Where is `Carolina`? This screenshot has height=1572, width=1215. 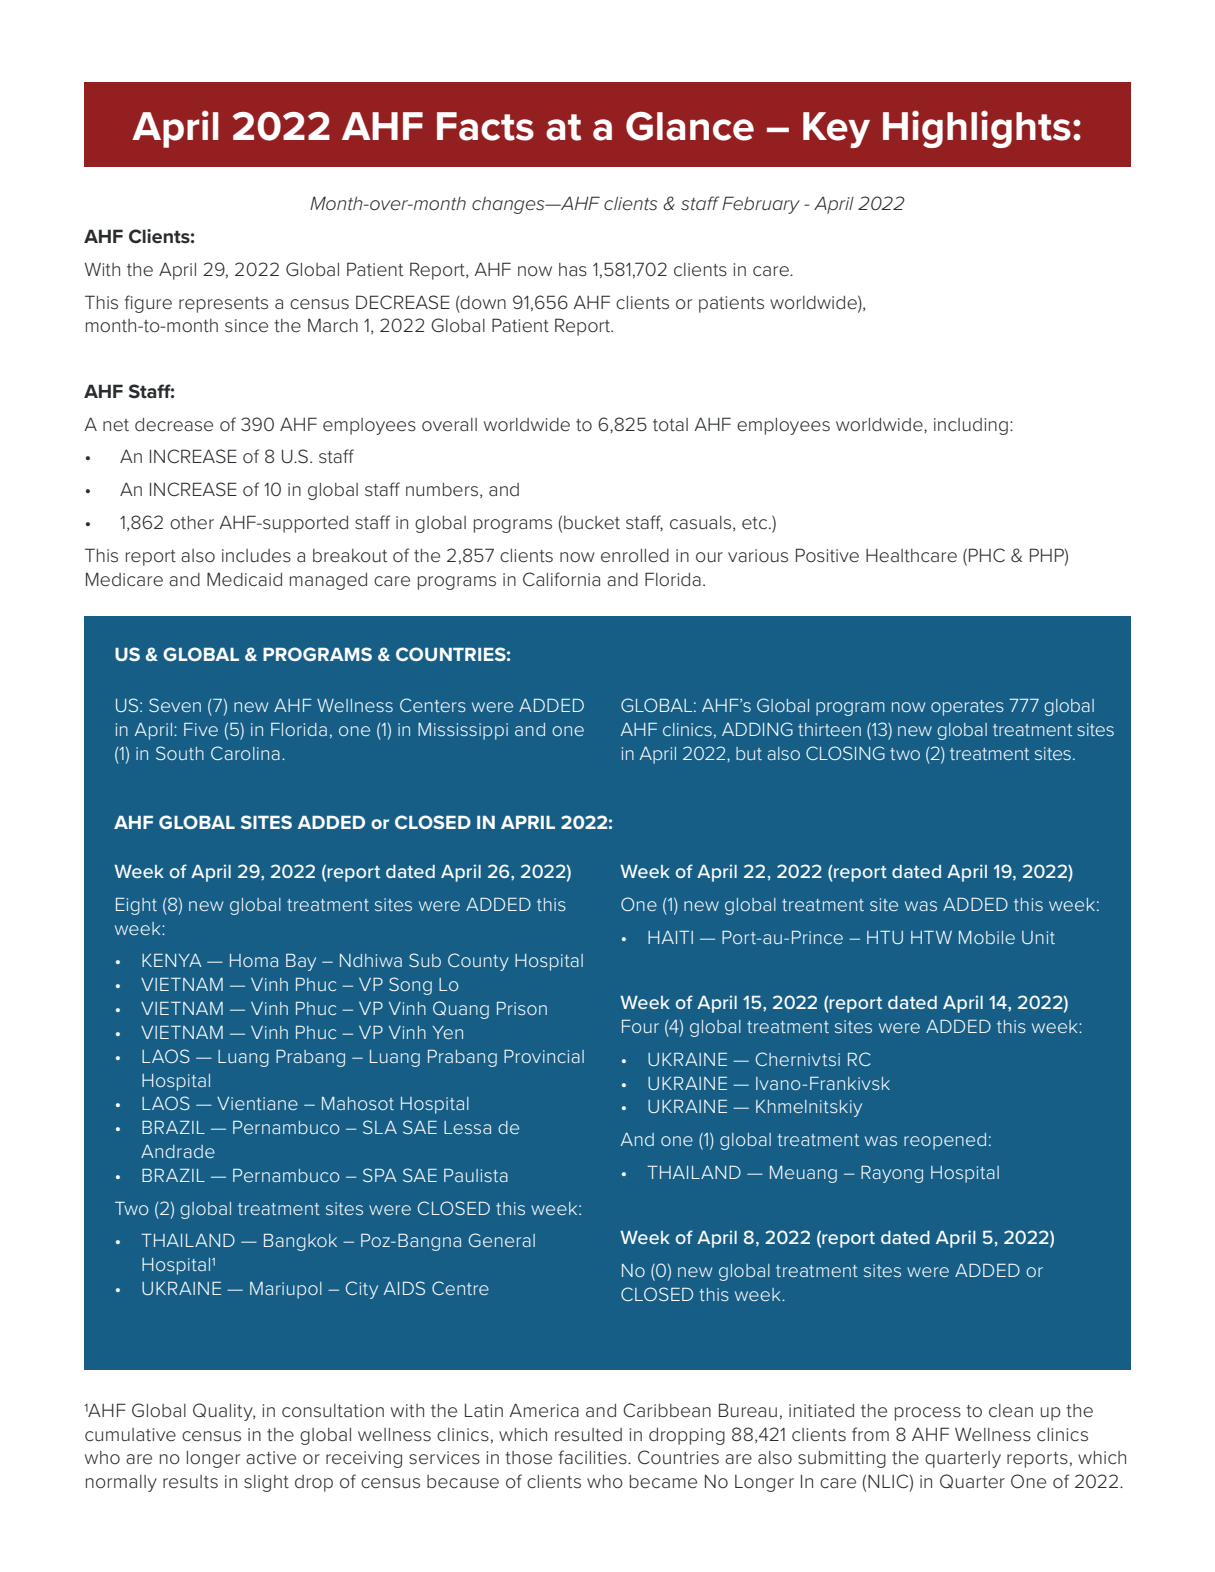 Carolina is located at coordinates (245, 753).
